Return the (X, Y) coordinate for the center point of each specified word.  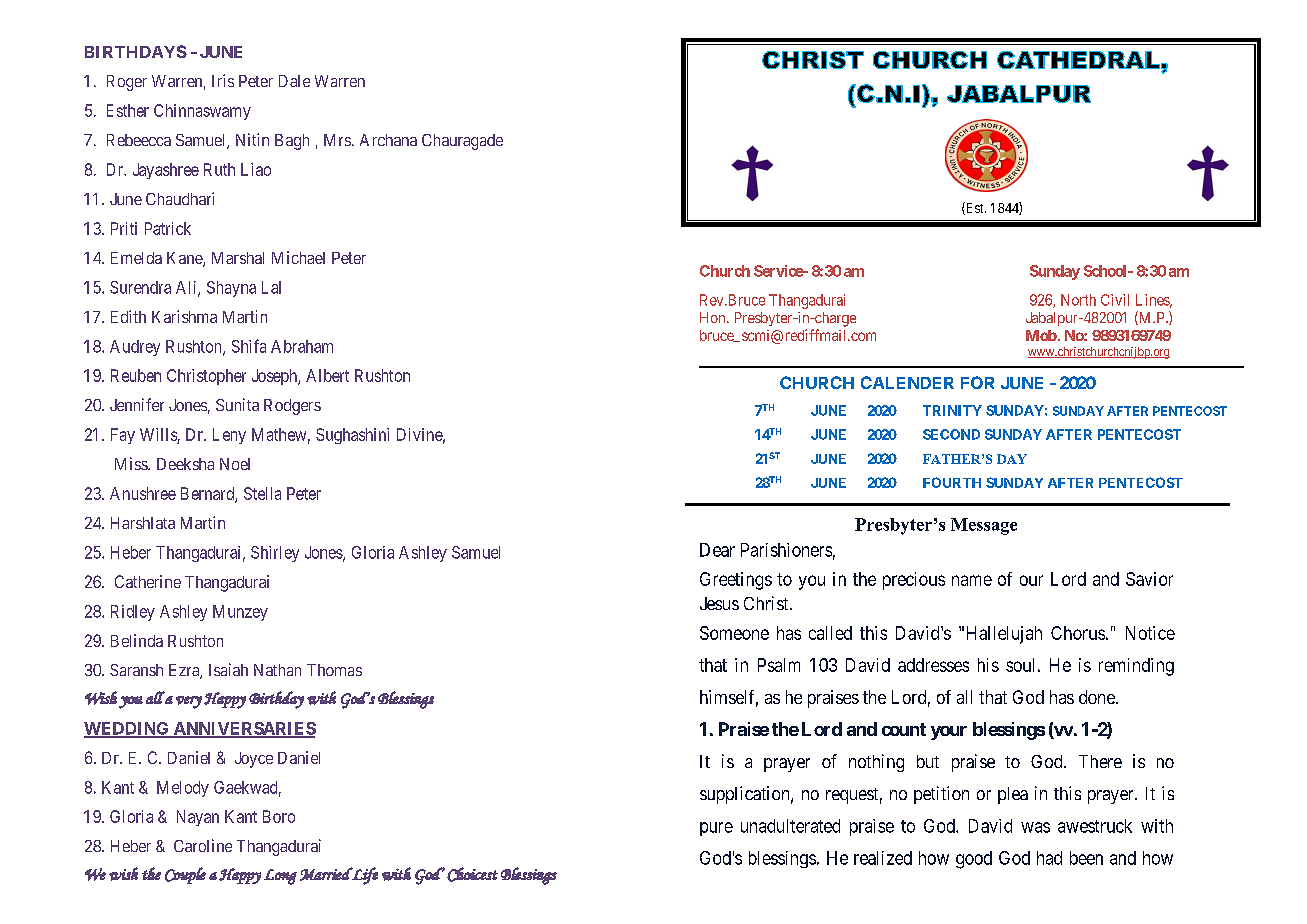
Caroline (203, 845)
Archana (388, 140)
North (1078, 300)
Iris (223, 80)
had (1049, 858)
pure (716, 829)
